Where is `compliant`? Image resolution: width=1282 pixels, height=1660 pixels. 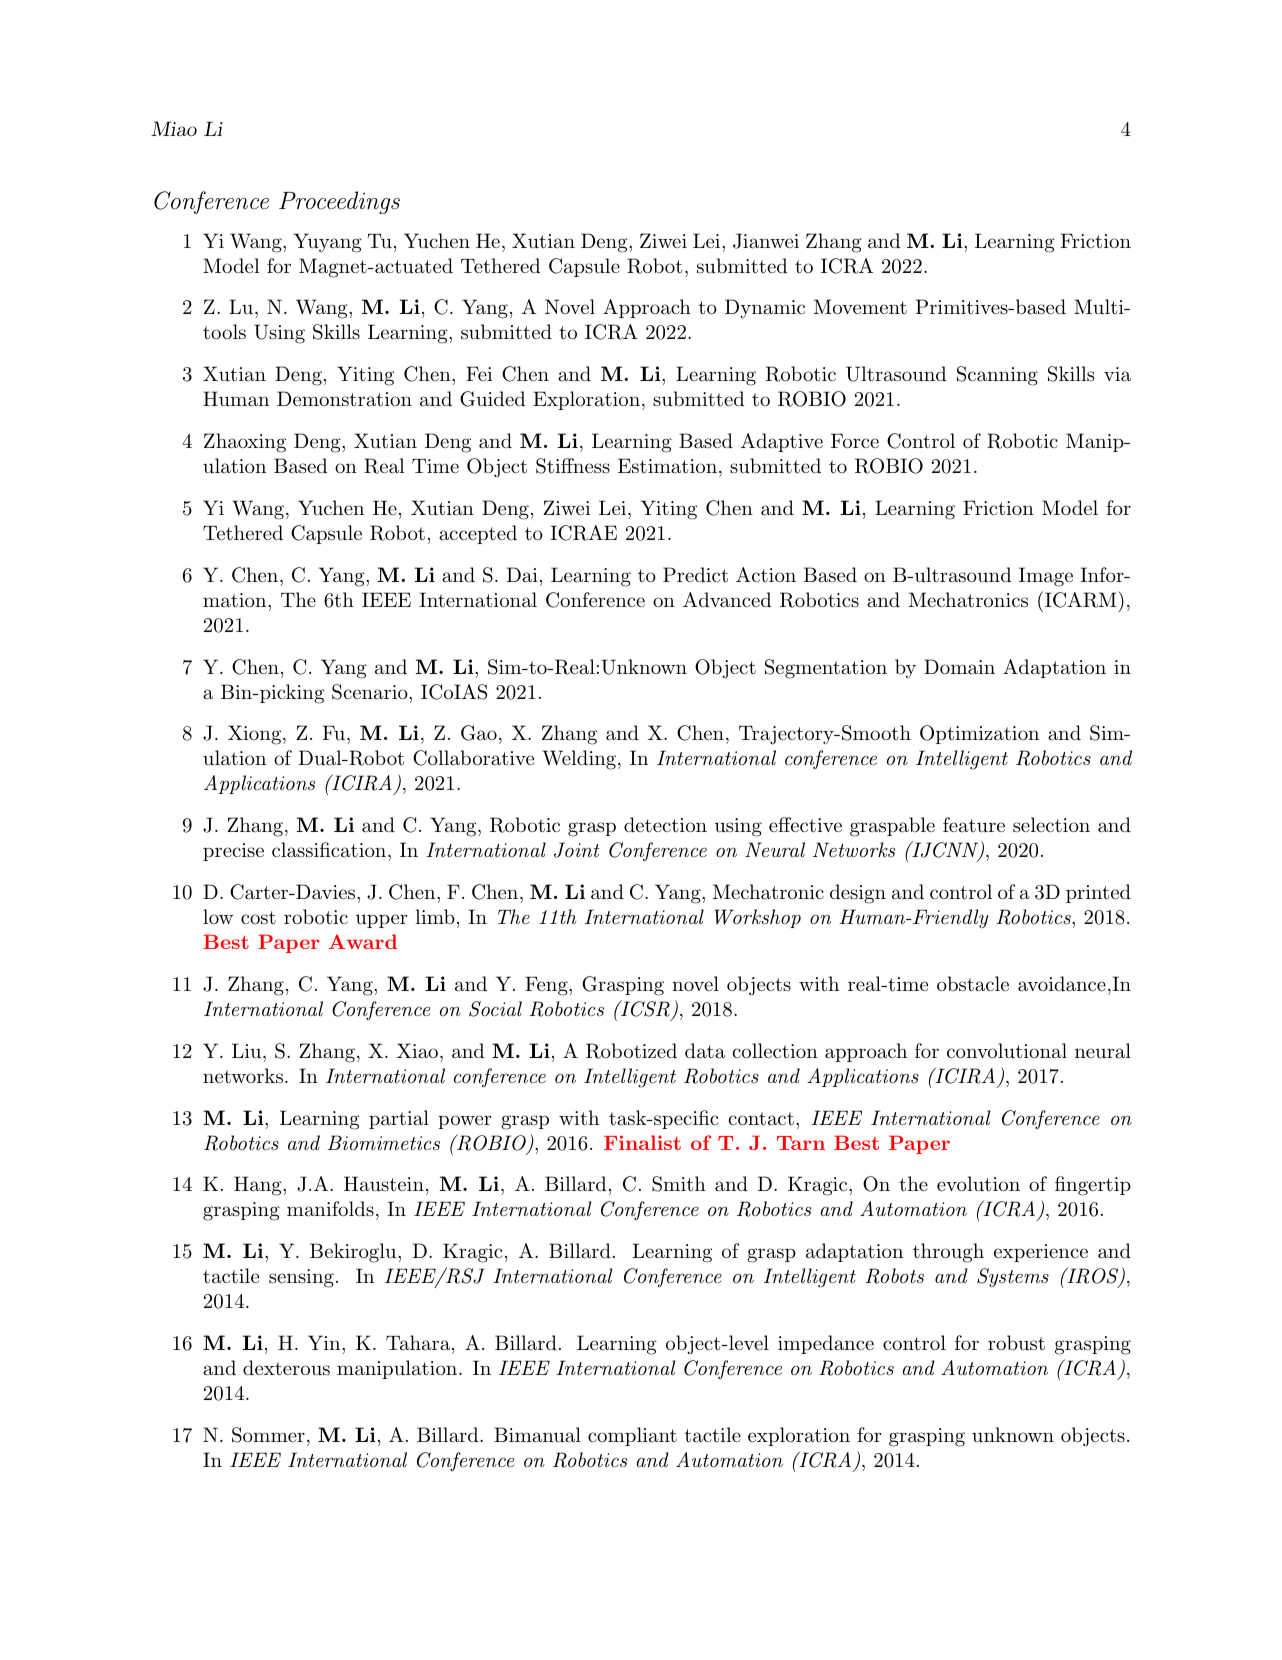
compliant is located at coordinates (632, 1436).
